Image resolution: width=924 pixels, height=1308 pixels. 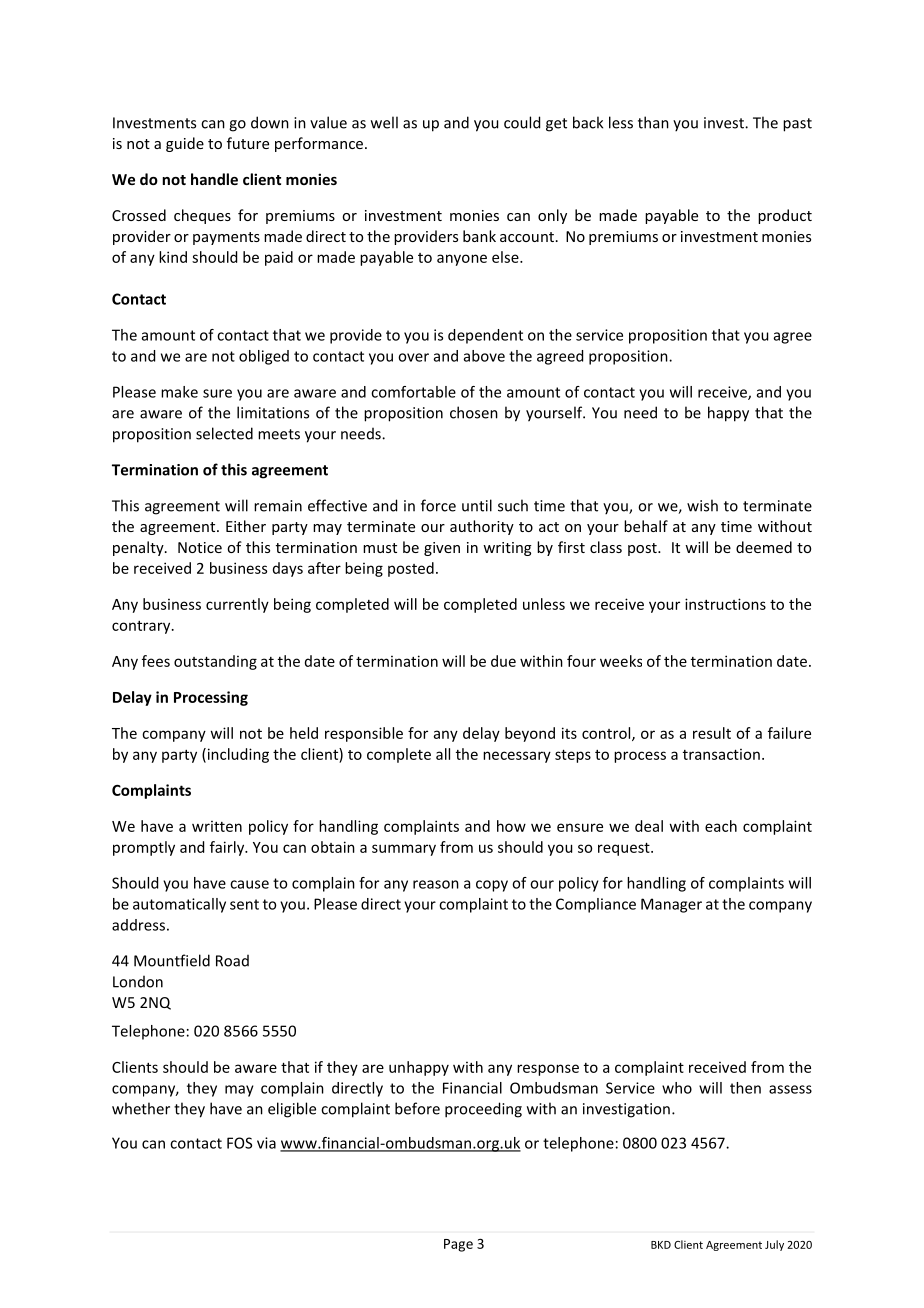 I want to click on could, so click(x=522, y=122).
